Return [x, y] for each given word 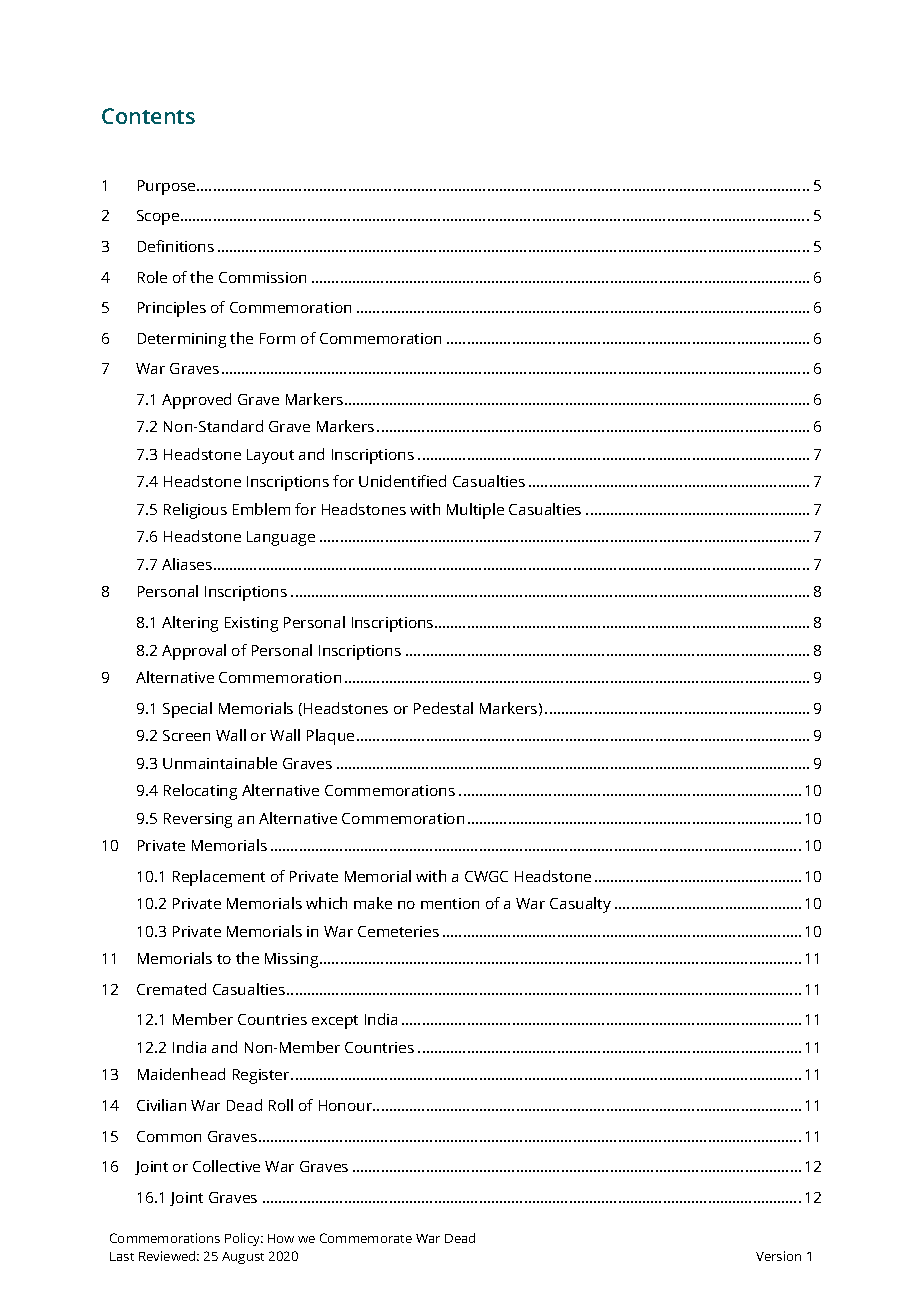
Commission [262, 277]
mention [450, 903]
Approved [196, 401]
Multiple [475, 511]
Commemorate [366, 1238]
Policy [244, 1239]
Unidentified [402, 481]
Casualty [580, 905]
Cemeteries [398, 931]
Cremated [171, 989]
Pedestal [443, 708]
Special [187, 710]
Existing [251, 624]
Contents [148, 116]
